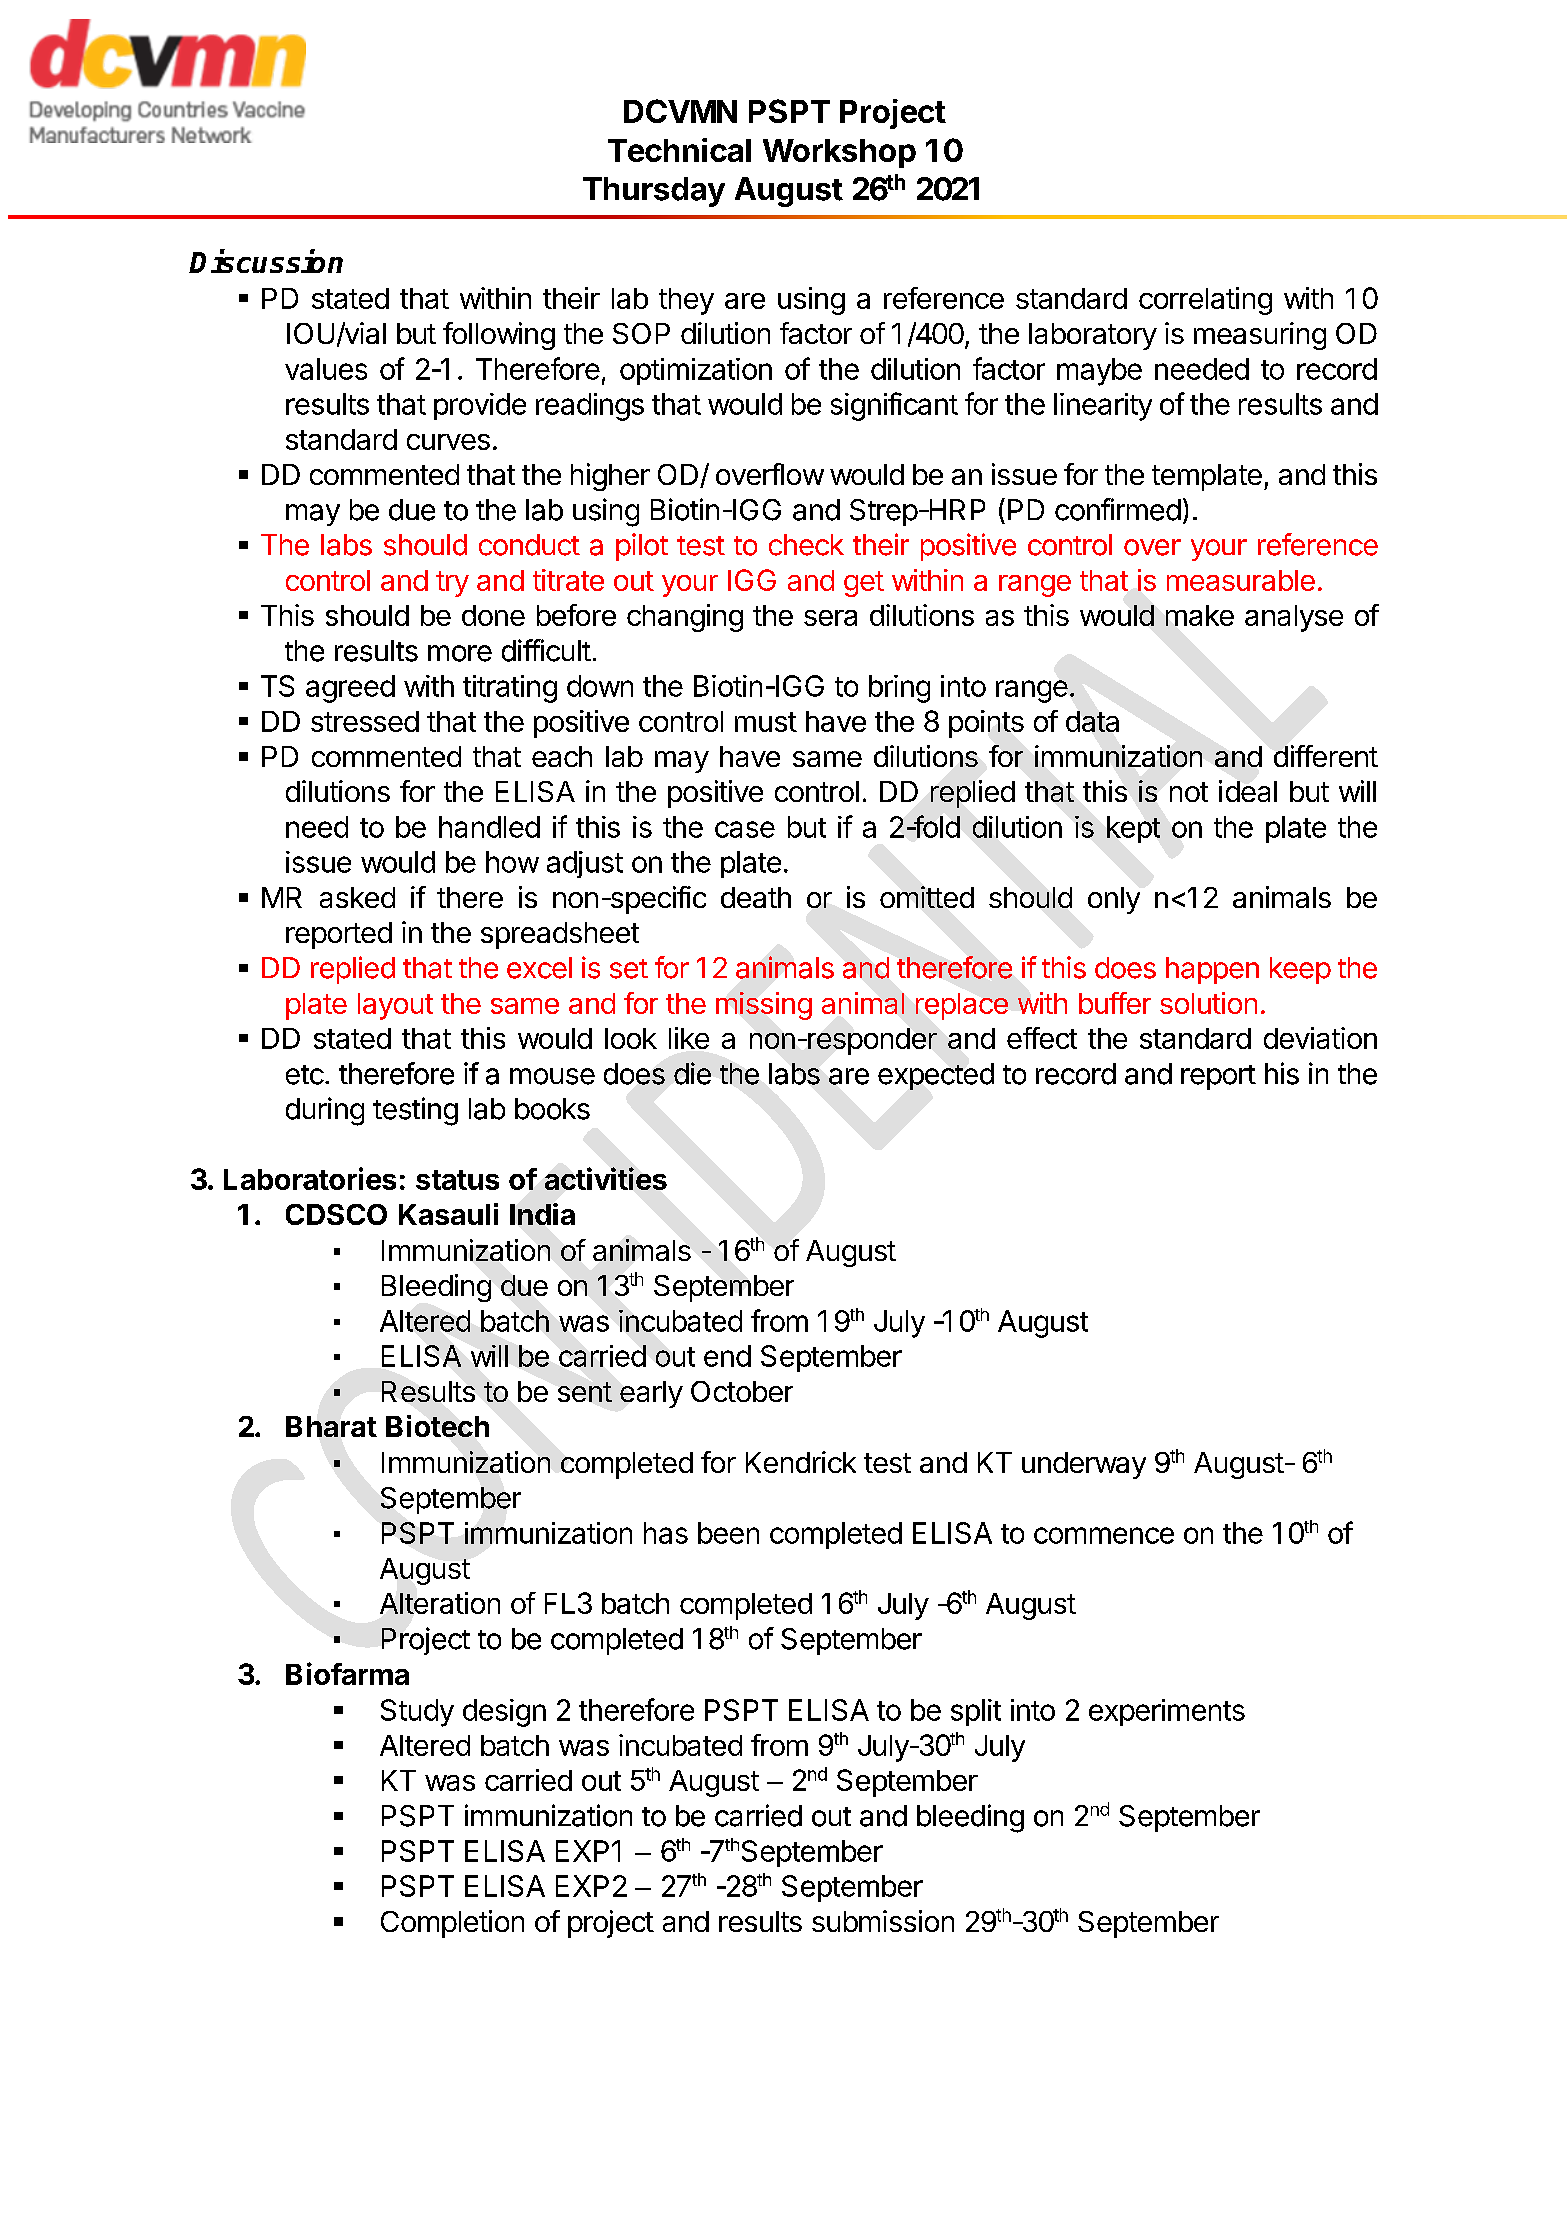  I want to click on stressed, so click(365, 721).
